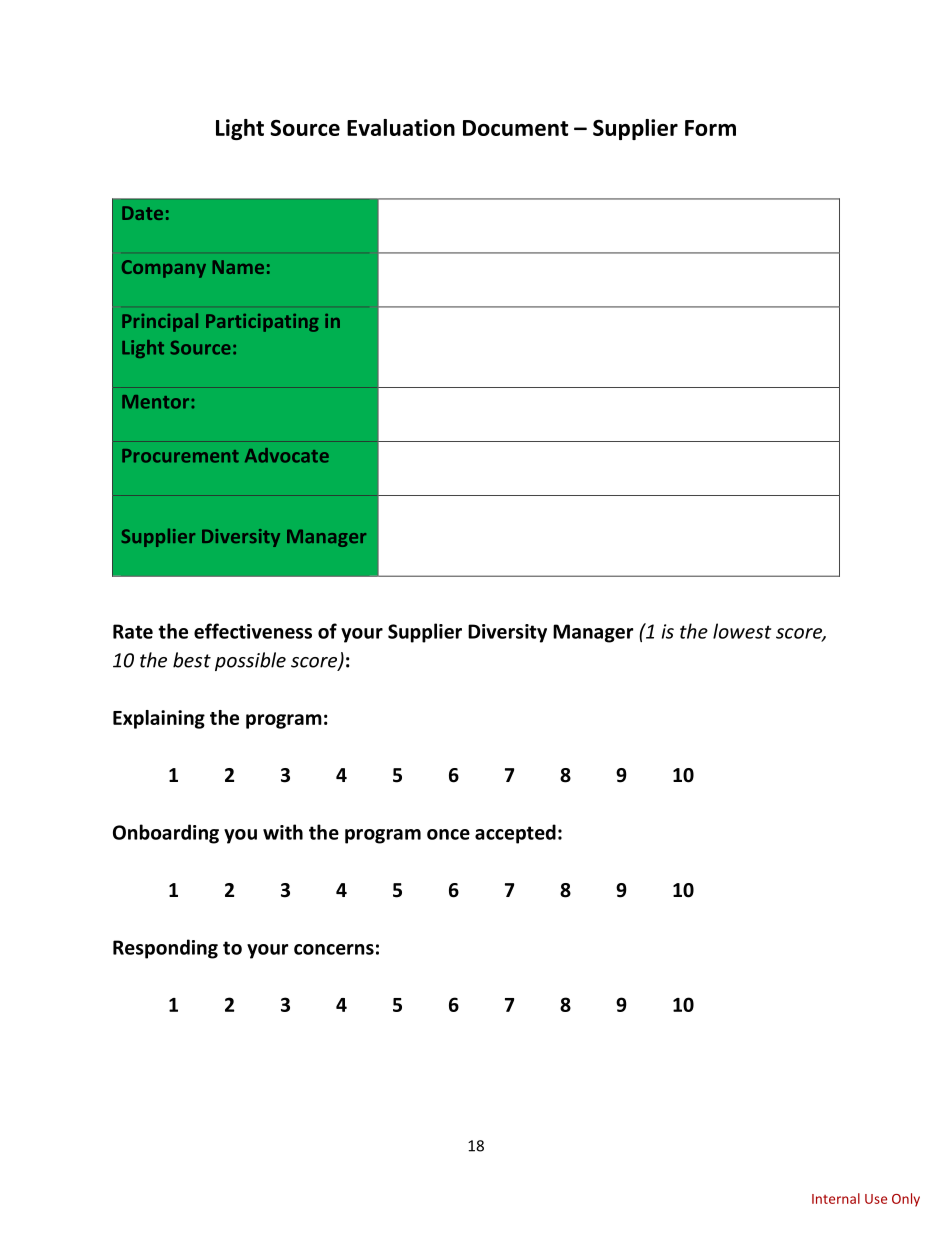 This screenshot has height=1233, width=952. I want to click on Responding, so click(165, 949).
